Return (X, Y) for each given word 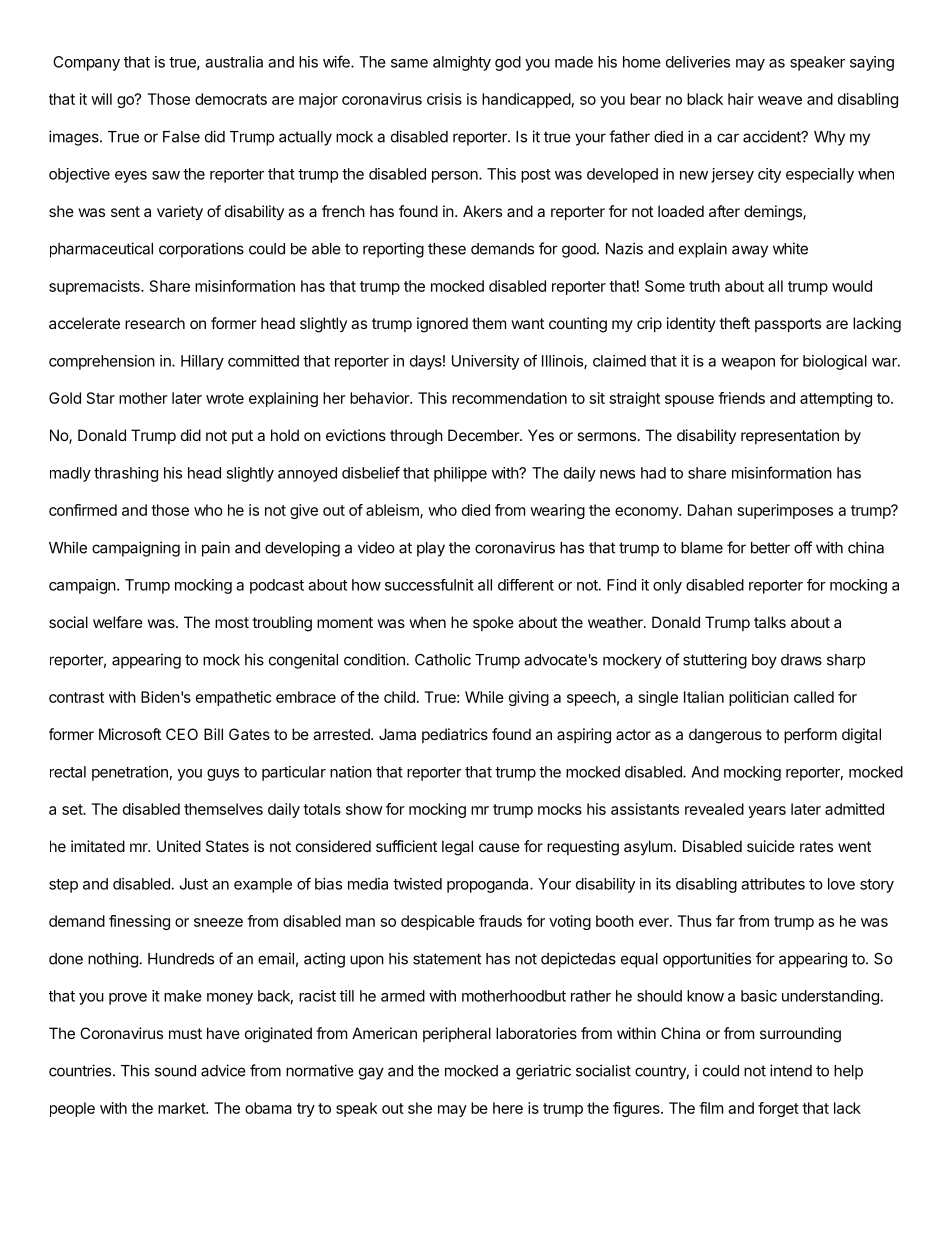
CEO (182, 734)
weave (780, 100)
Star (101, 398)
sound (175, 1071)
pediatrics (455, 735)
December (484, 435)
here (508, 1108)
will (101, 99)
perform (810, 735)
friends (741, 398)
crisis (444, 99)
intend (791, 1070)
